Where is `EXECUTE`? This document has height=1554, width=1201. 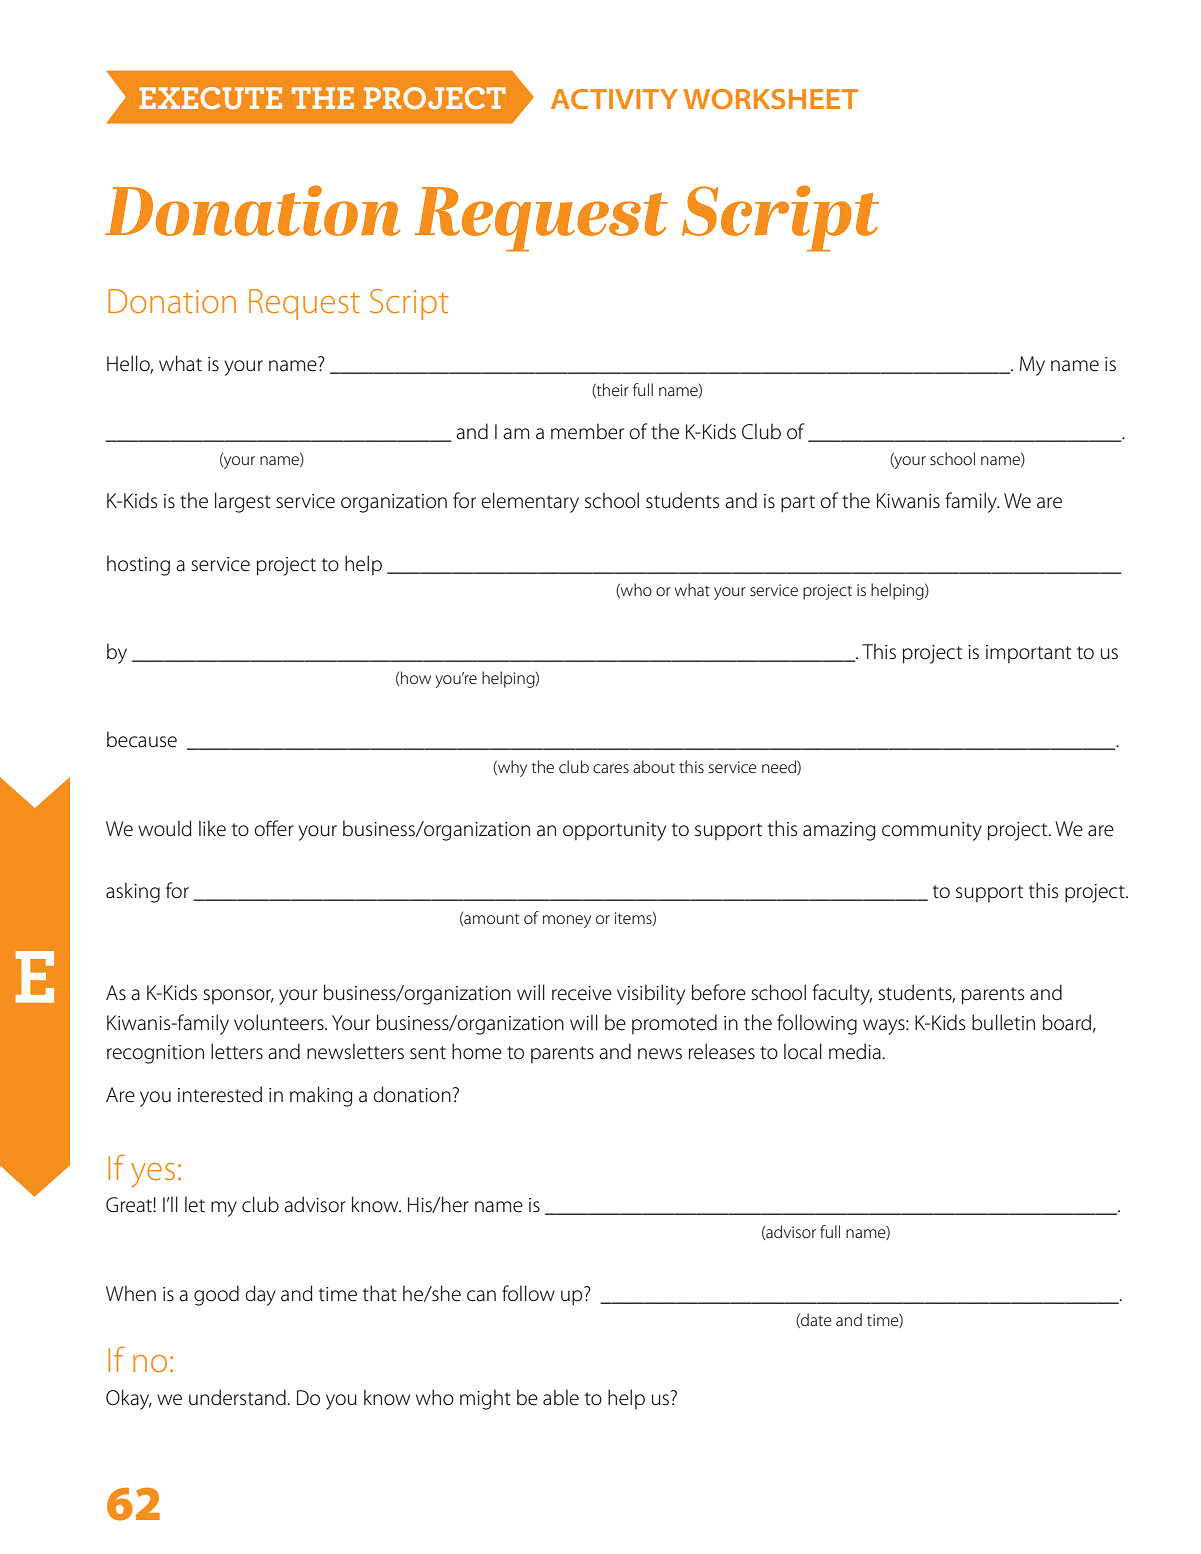
EXECUTE is located at coordinates (210, 98).
